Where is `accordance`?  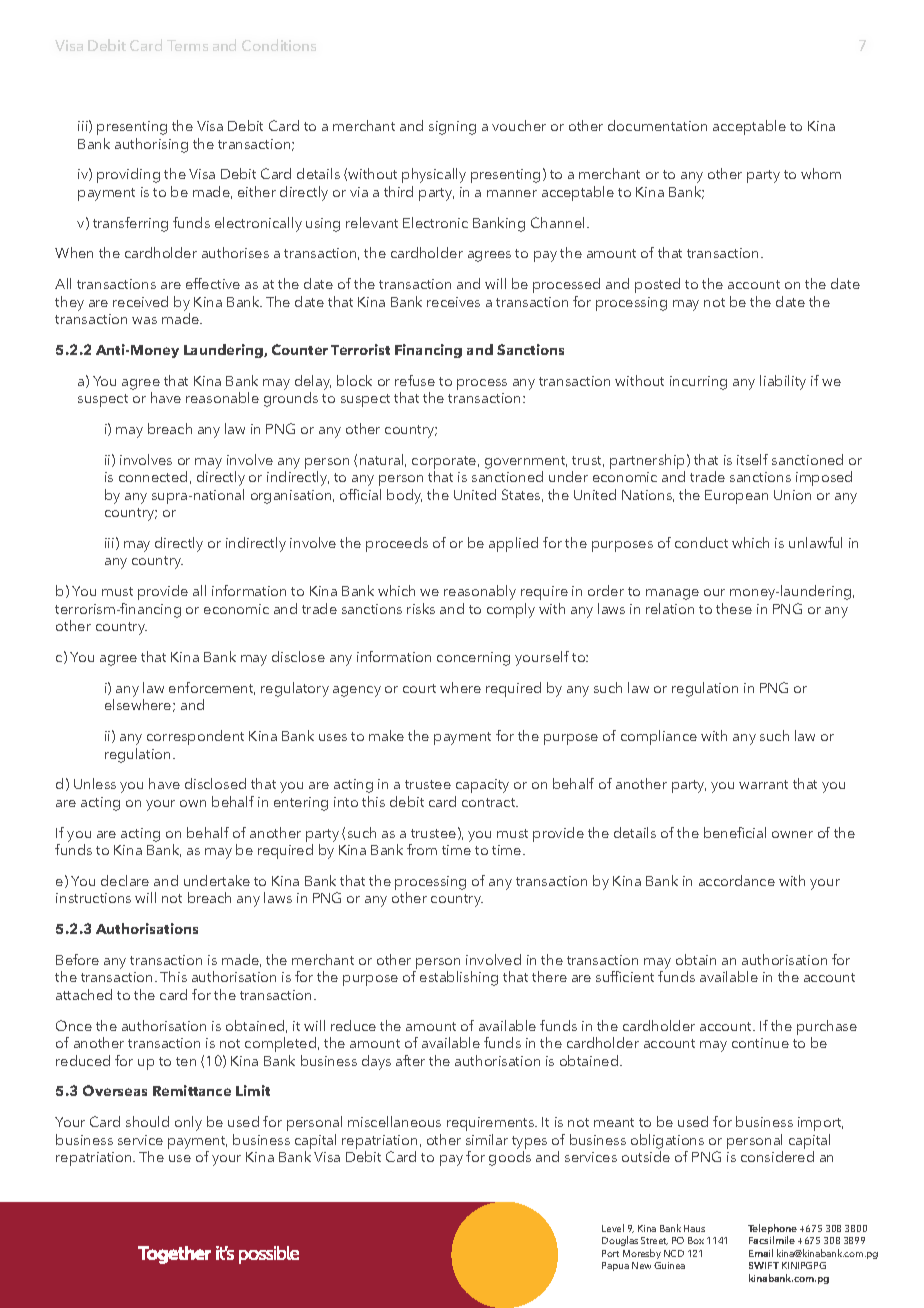
accordance is located at coordinates (737, 880).
